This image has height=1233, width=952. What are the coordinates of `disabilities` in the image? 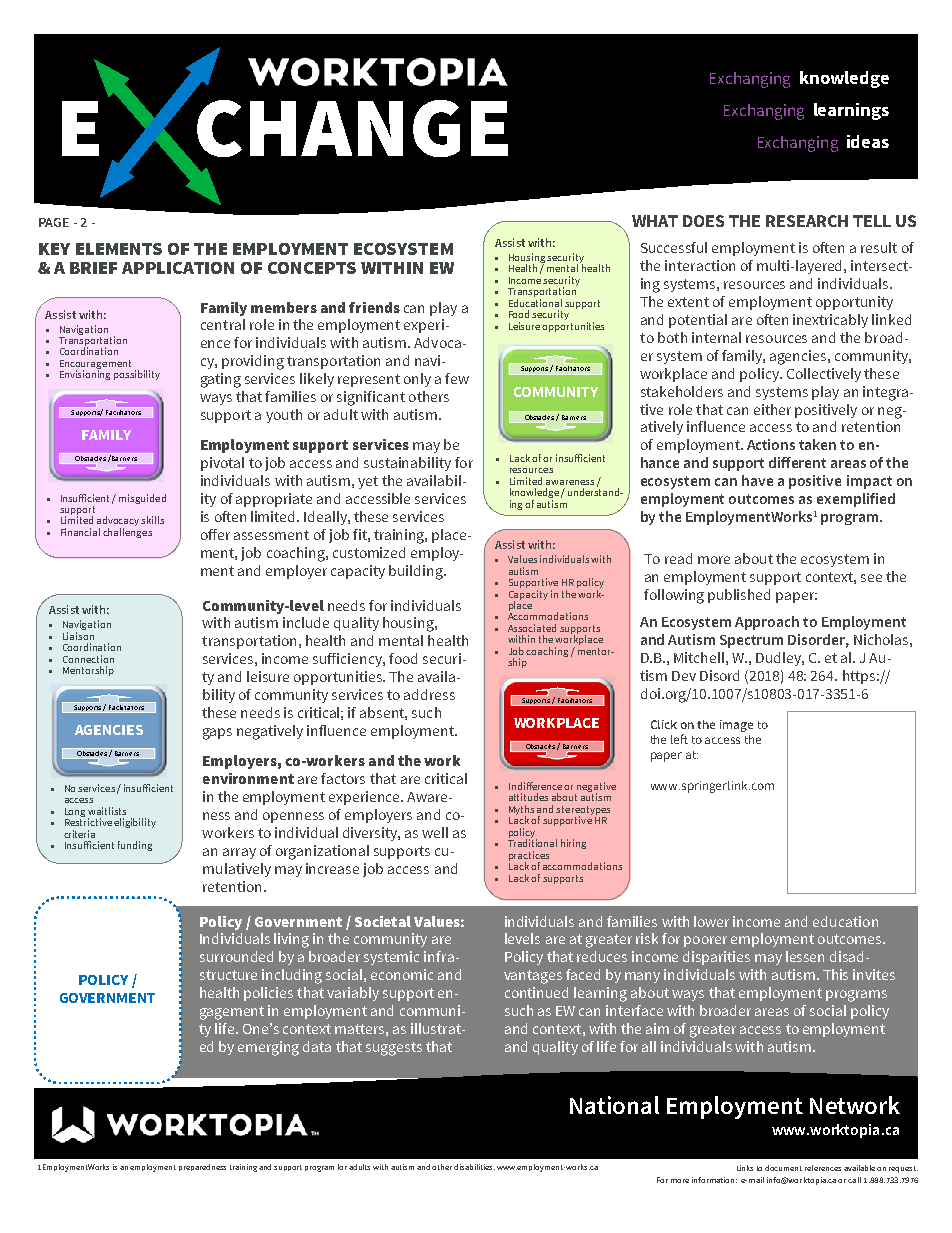 It's located at (474, 1167).
